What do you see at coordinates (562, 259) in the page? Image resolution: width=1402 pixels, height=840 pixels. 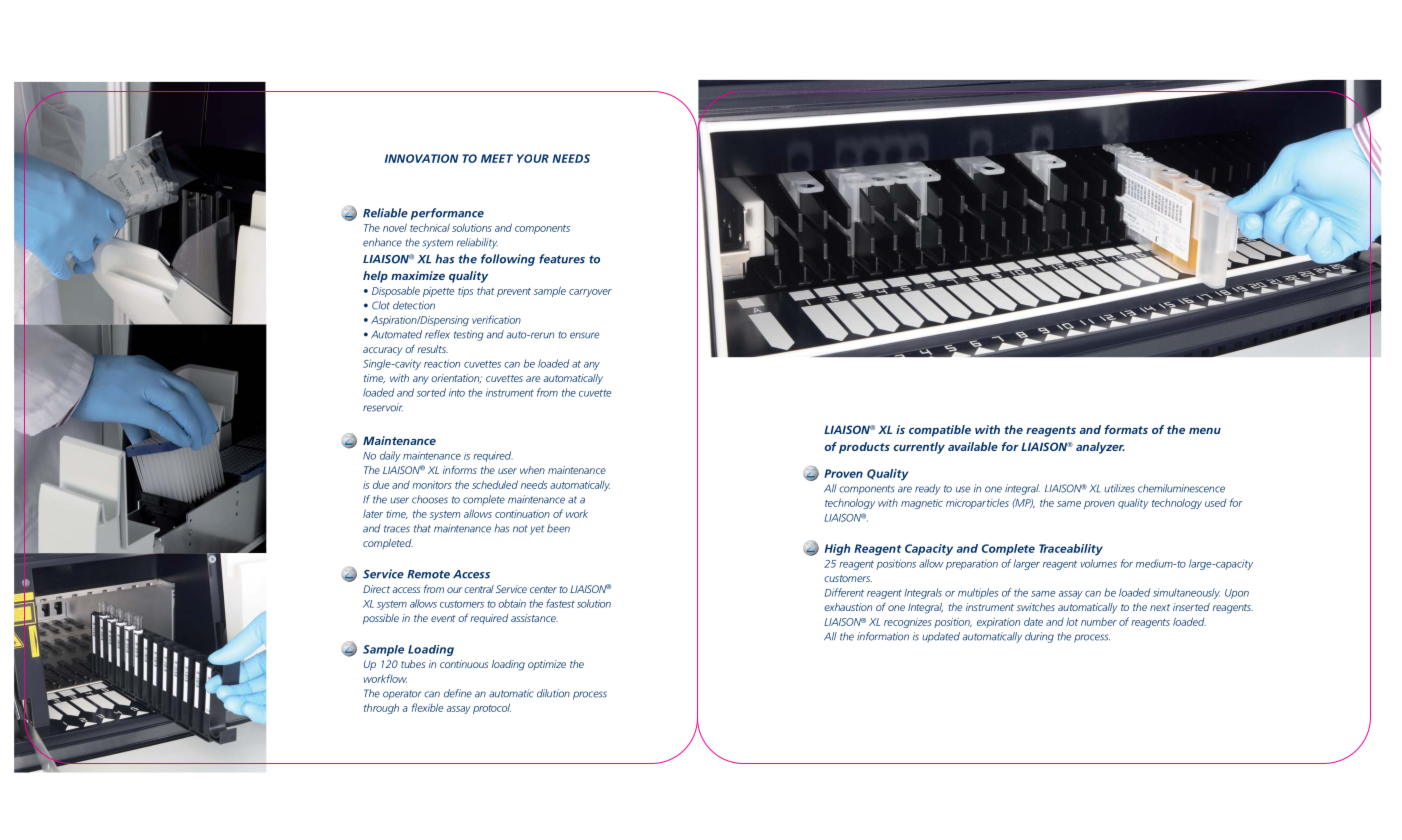 I see `features` at bounding box center [562, 259].
